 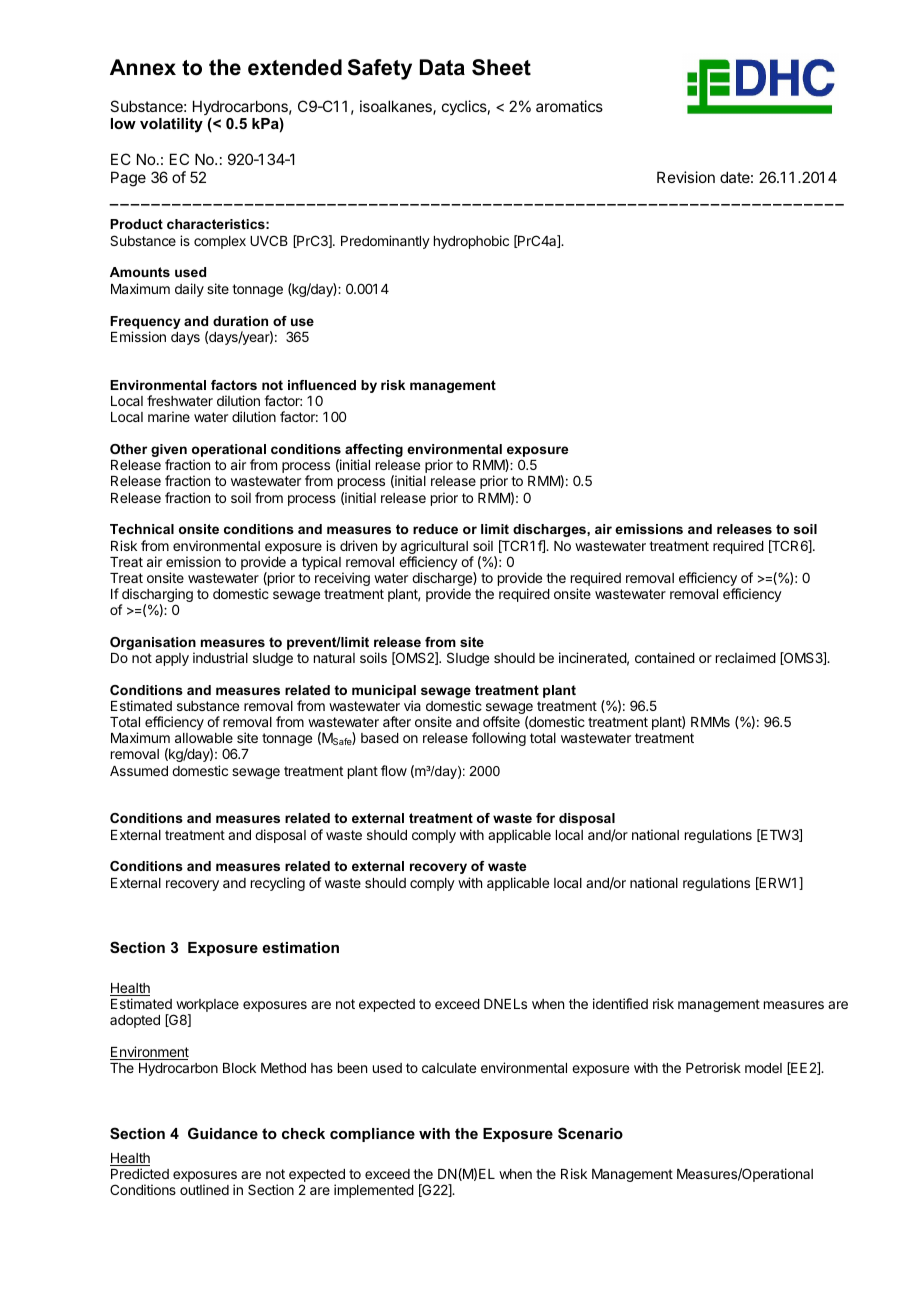 What do you see at coordinates (412, 705) in the page?
I see `via` at bounding box center [412, 705].
